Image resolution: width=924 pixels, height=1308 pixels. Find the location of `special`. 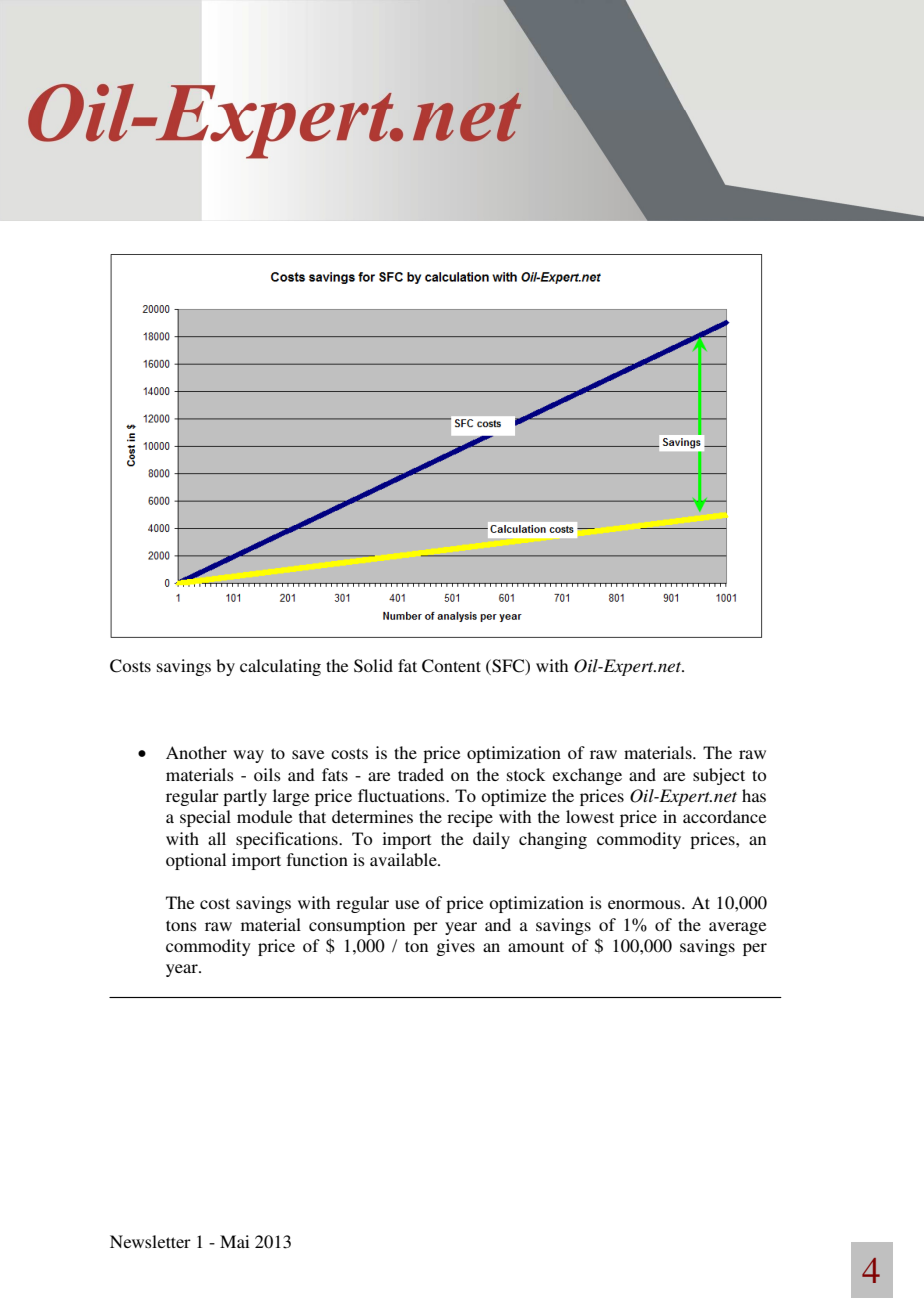

special is located at coordinates (205, 818).
